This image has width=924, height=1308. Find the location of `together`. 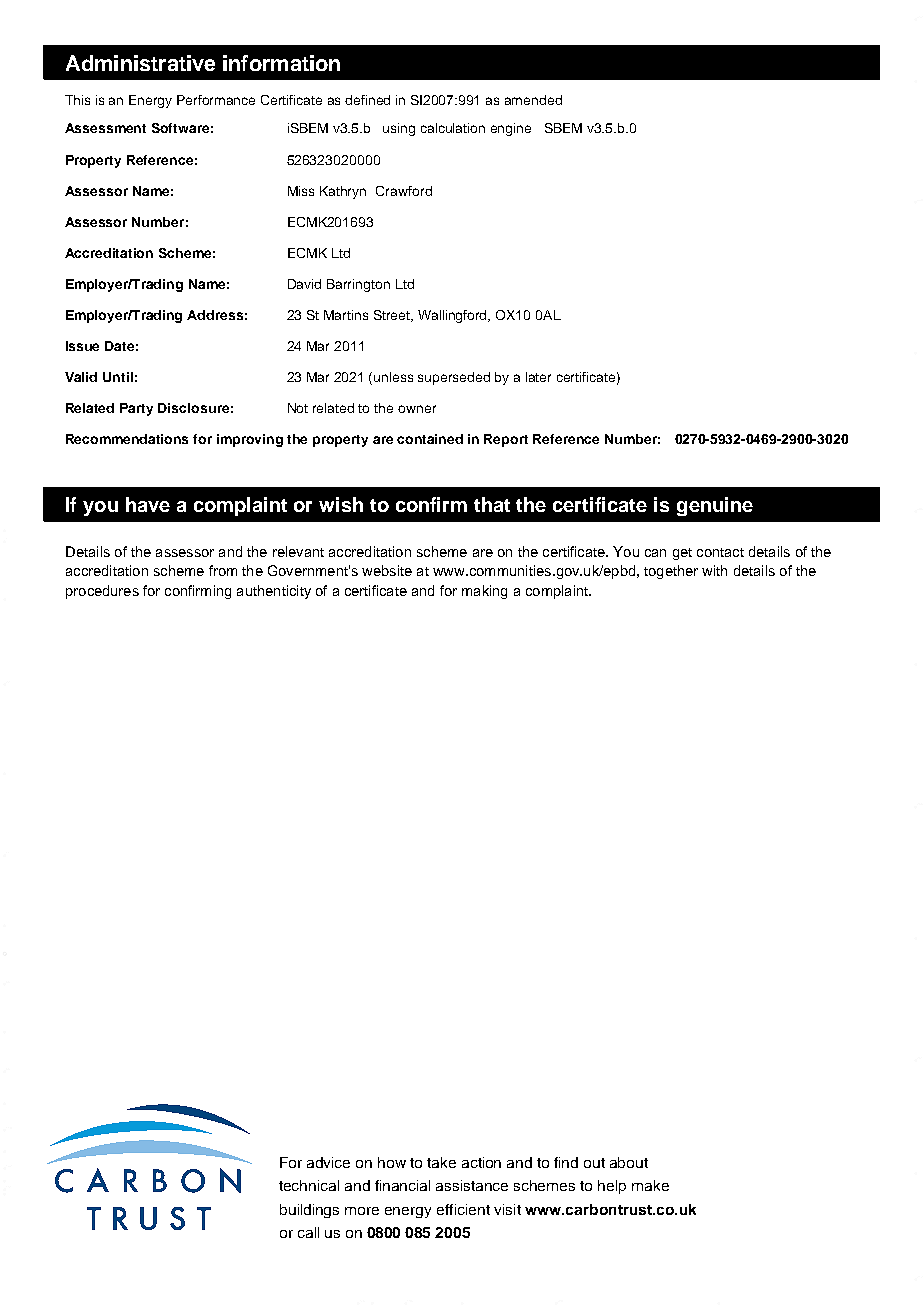

together is located at coordinates (671, 572).
